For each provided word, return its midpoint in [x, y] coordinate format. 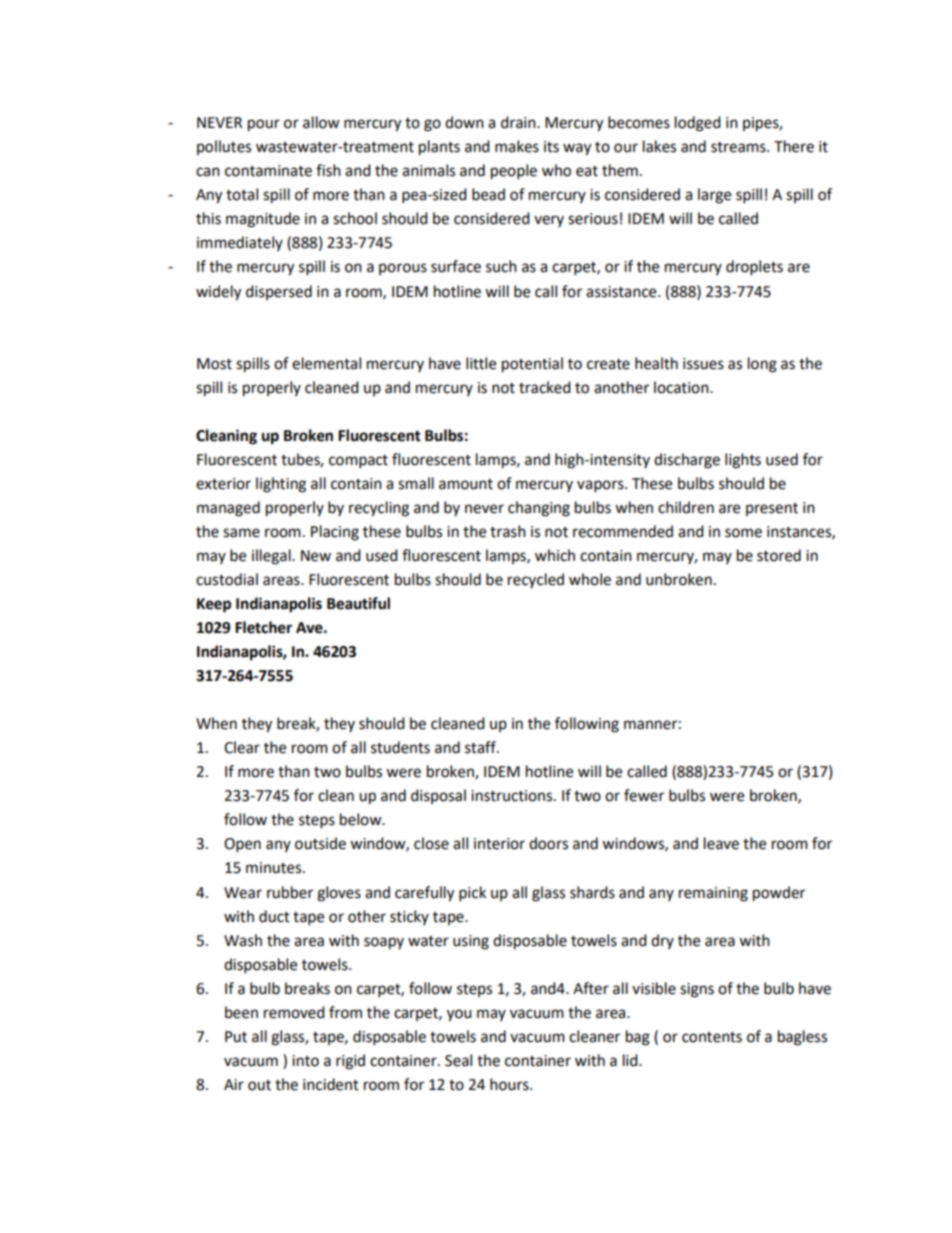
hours [510, 1084]
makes [517, 146]
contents [712, 1037]
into [305, 1061]
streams [739, 147]
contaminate [268, 171]
